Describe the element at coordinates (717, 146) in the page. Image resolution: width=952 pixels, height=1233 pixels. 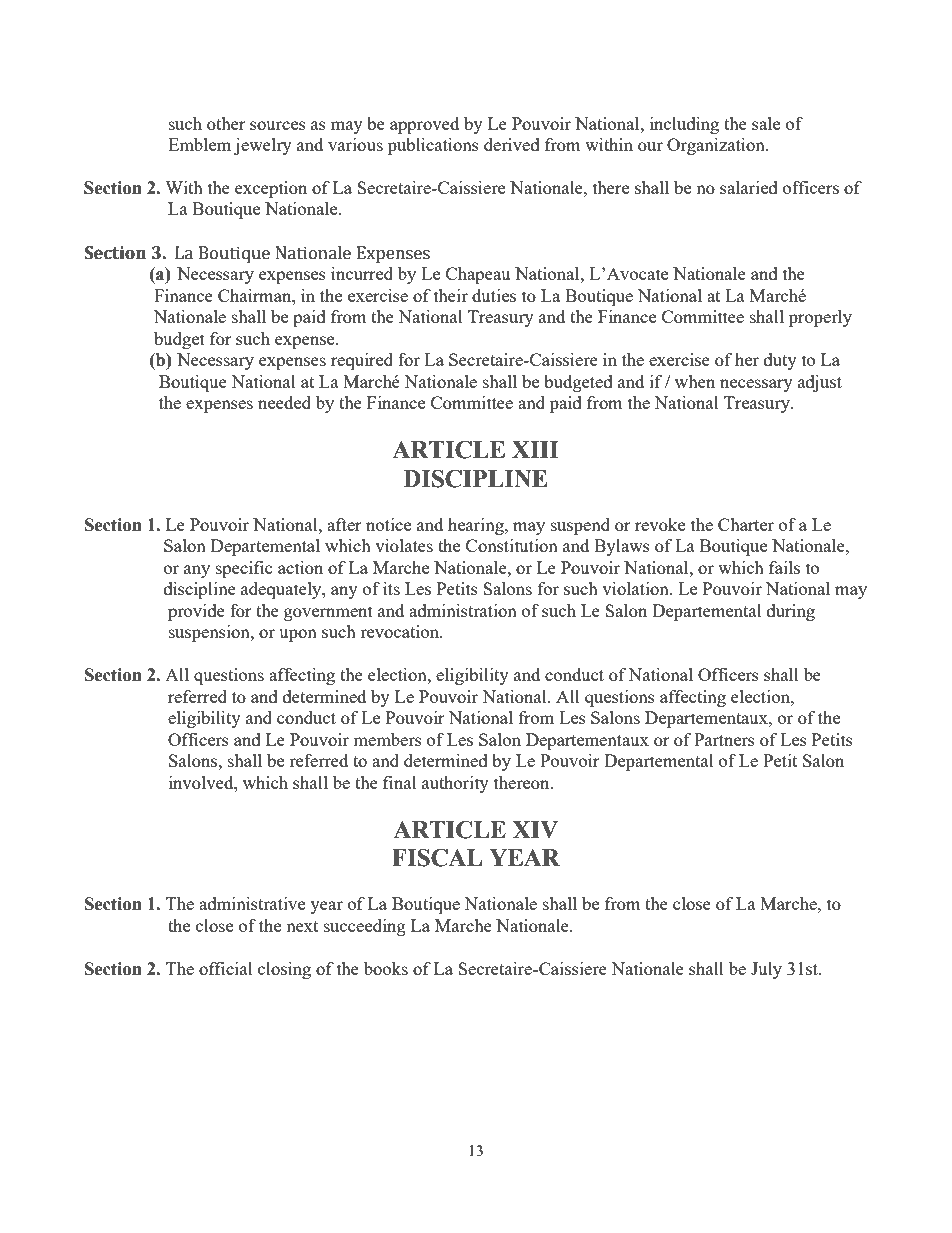
I see `Organization` at that location.
